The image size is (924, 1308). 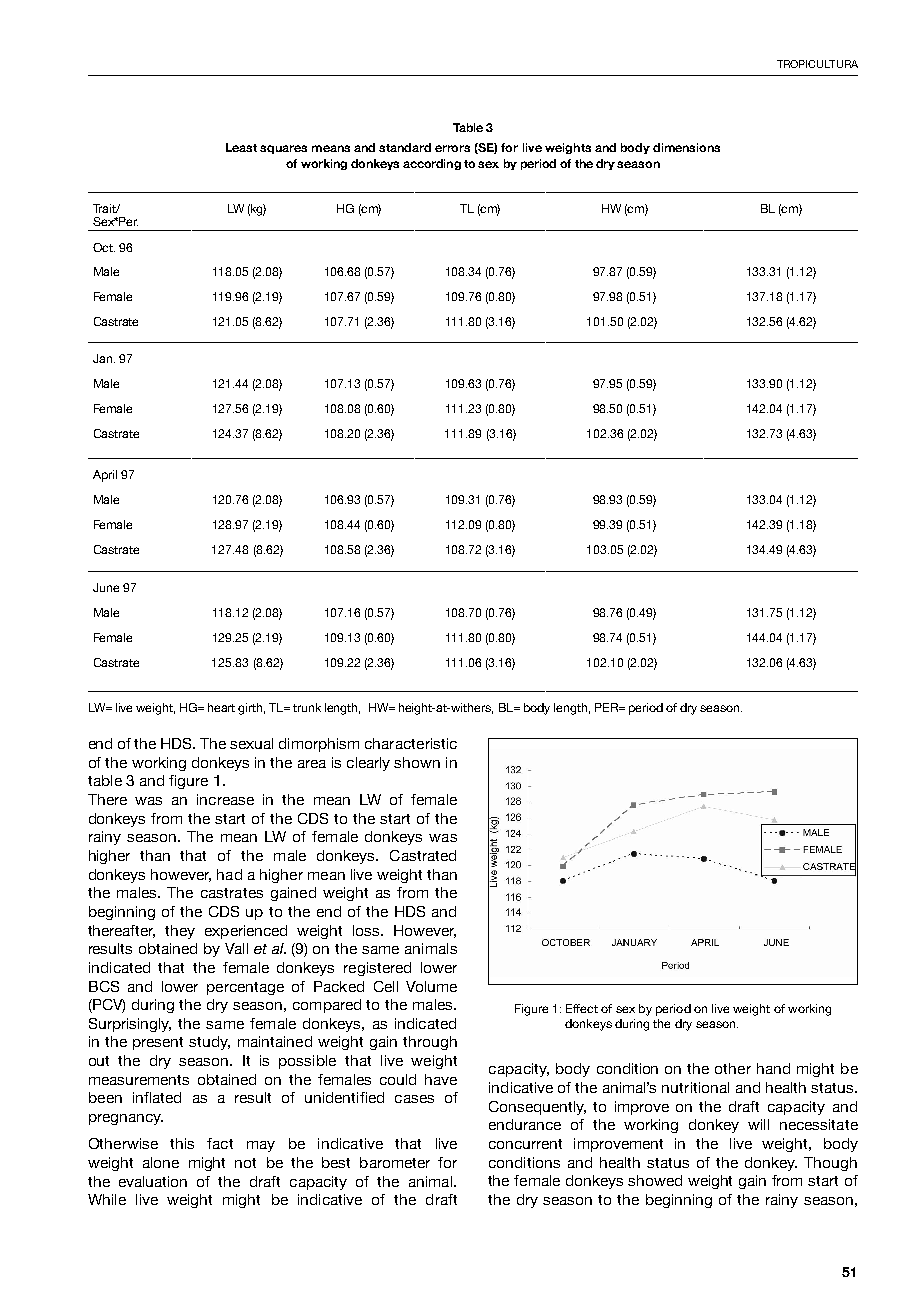 I want to click on characteristic, so click(x=411, y=743).
